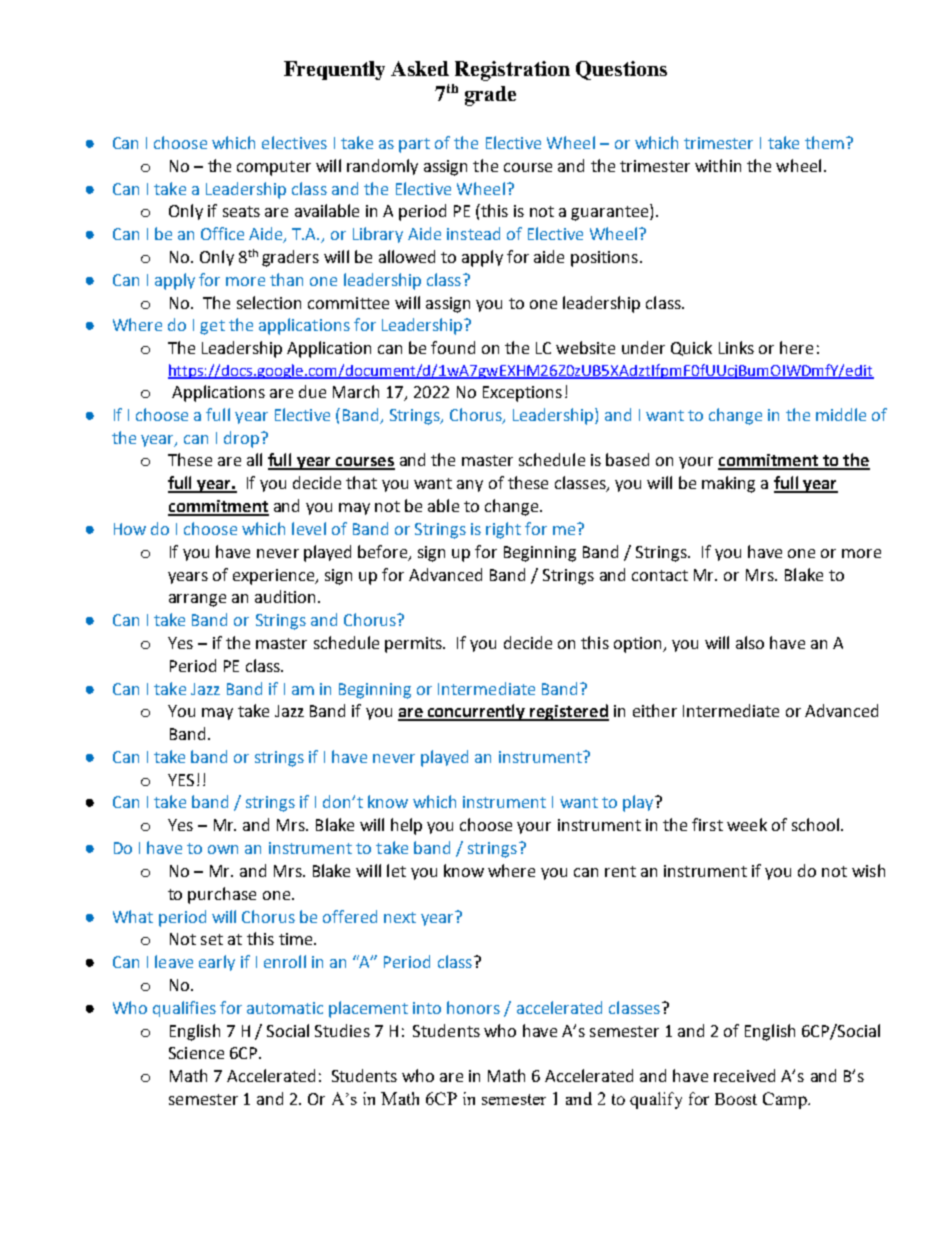  What do you see at coordinates (196, 1053) in the image?
I see `Science` at bounding box center [196, 1053].
